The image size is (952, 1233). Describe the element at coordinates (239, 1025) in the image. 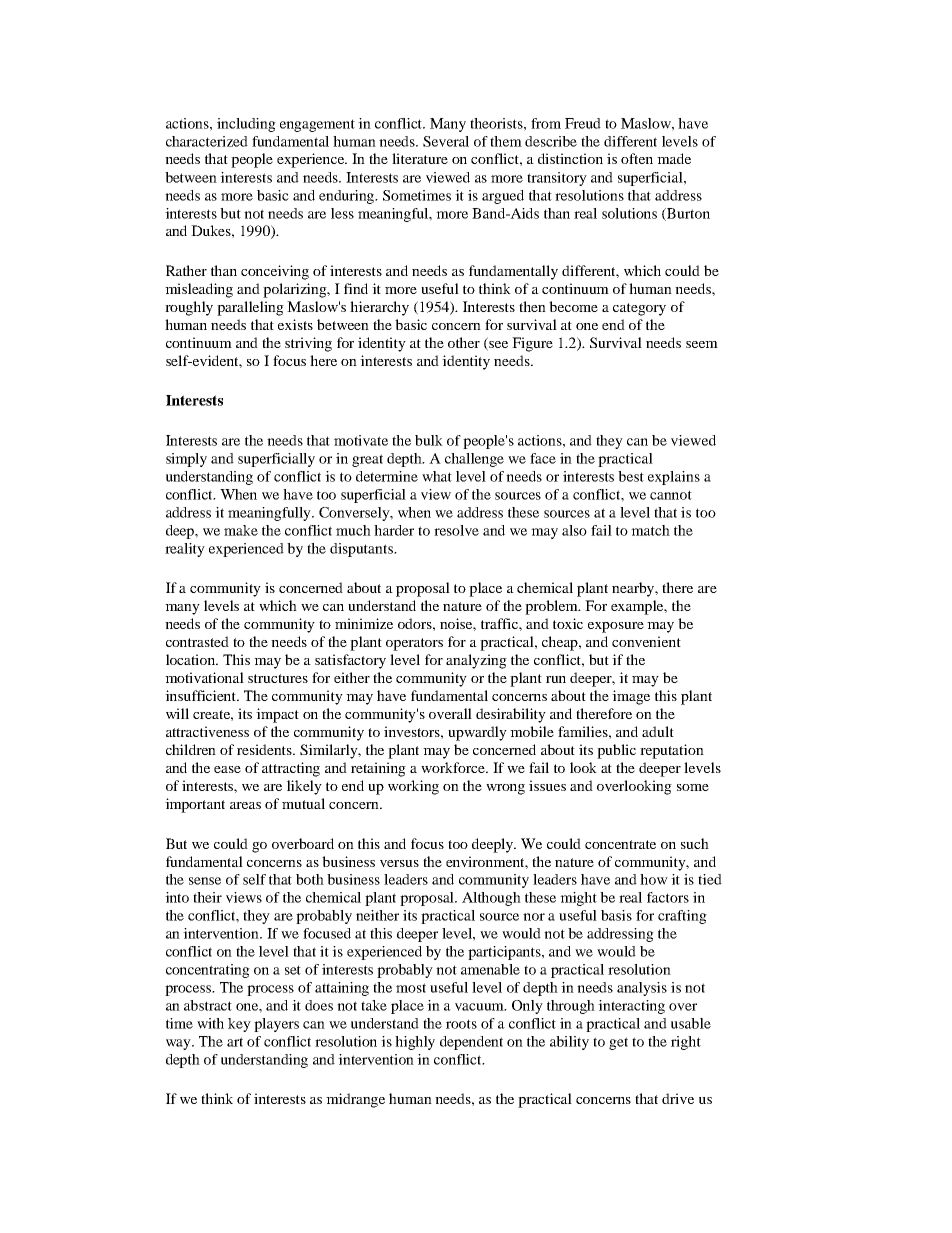

I see `key` at that location.
